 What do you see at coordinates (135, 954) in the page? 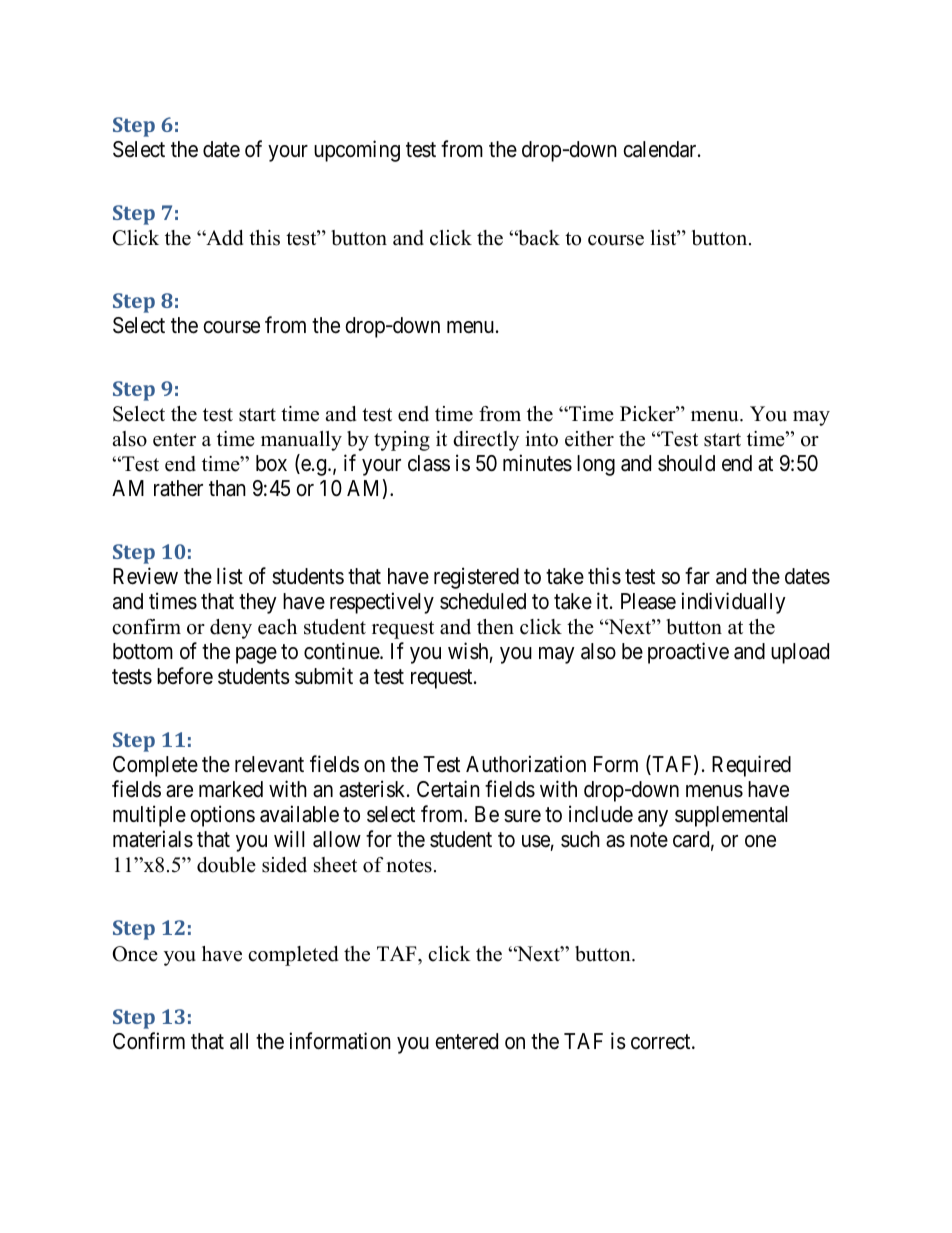
I see `Once` at bounding box center [135, 954].
